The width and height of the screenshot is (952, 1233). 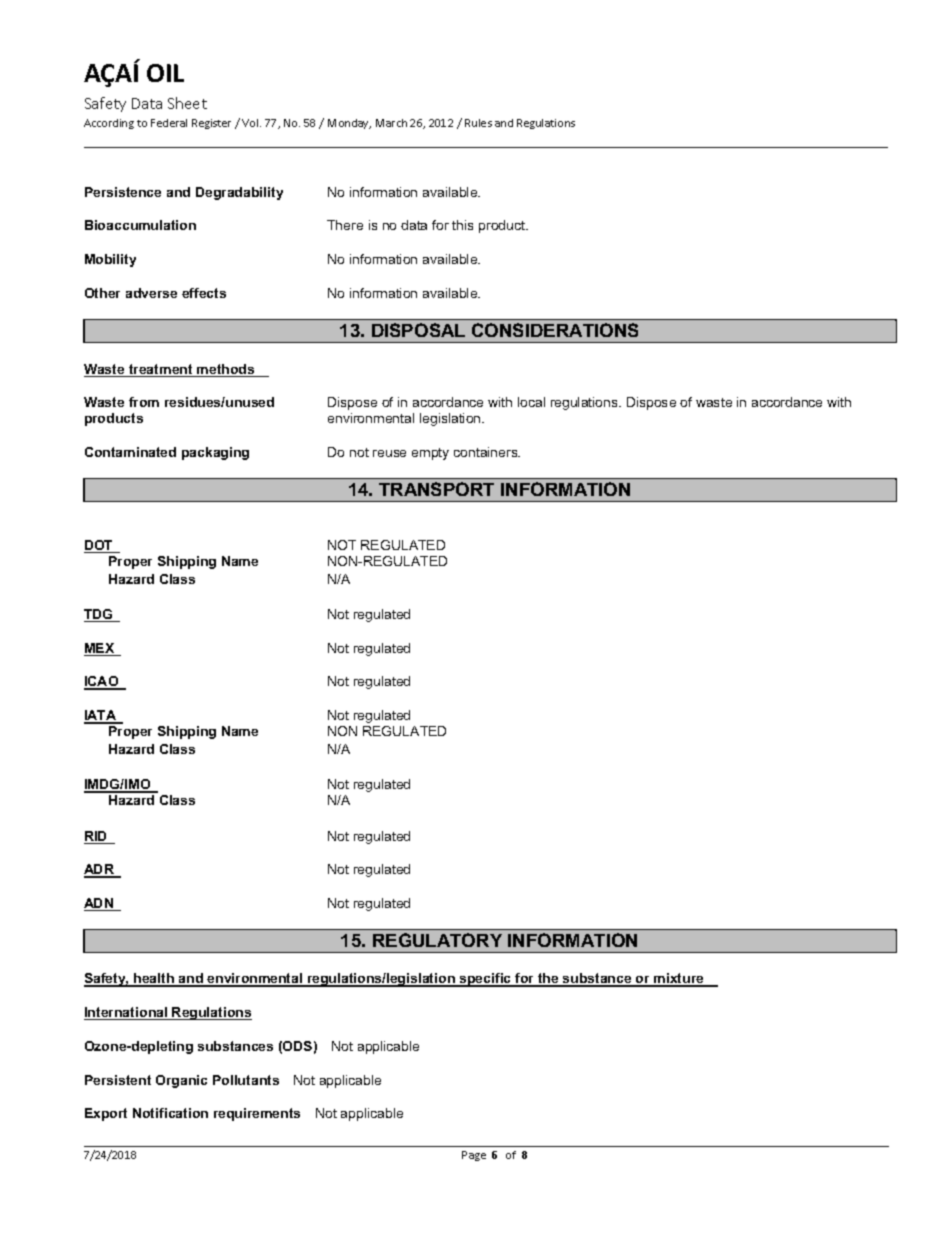 What do you see at coordinates (169, 123) in the screenshot?
I see `Federal` at bounding box center [169, 123].
